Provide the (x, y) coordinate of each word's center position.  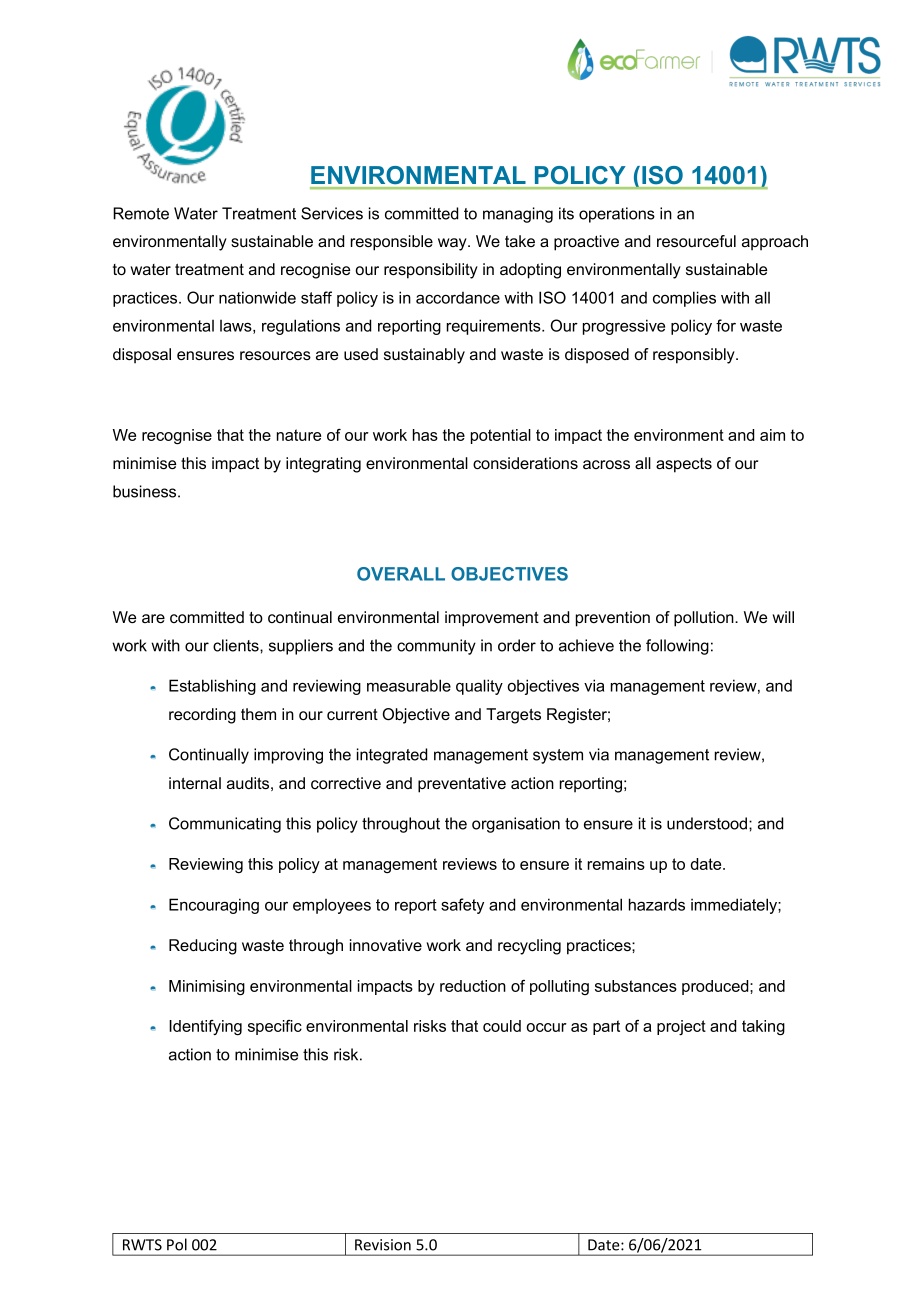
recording (202, 716)
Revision (383, 1245)
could (502, 1026)
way (453, 244)
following (677, 647)
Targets (513, 716)
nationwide (257, 297)
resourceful (696, 241)
